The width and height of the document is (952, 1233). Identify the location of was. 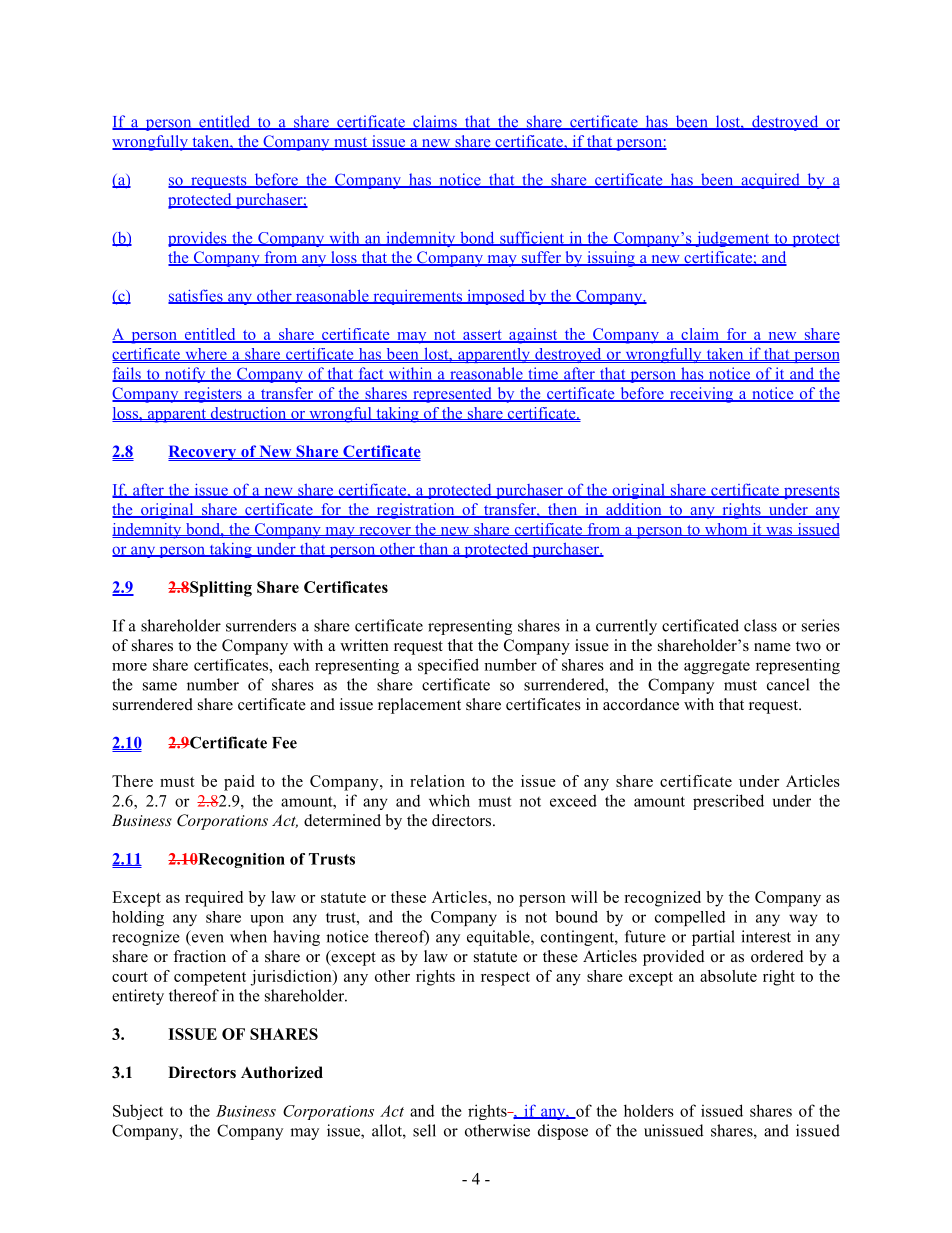
(779, 531).
